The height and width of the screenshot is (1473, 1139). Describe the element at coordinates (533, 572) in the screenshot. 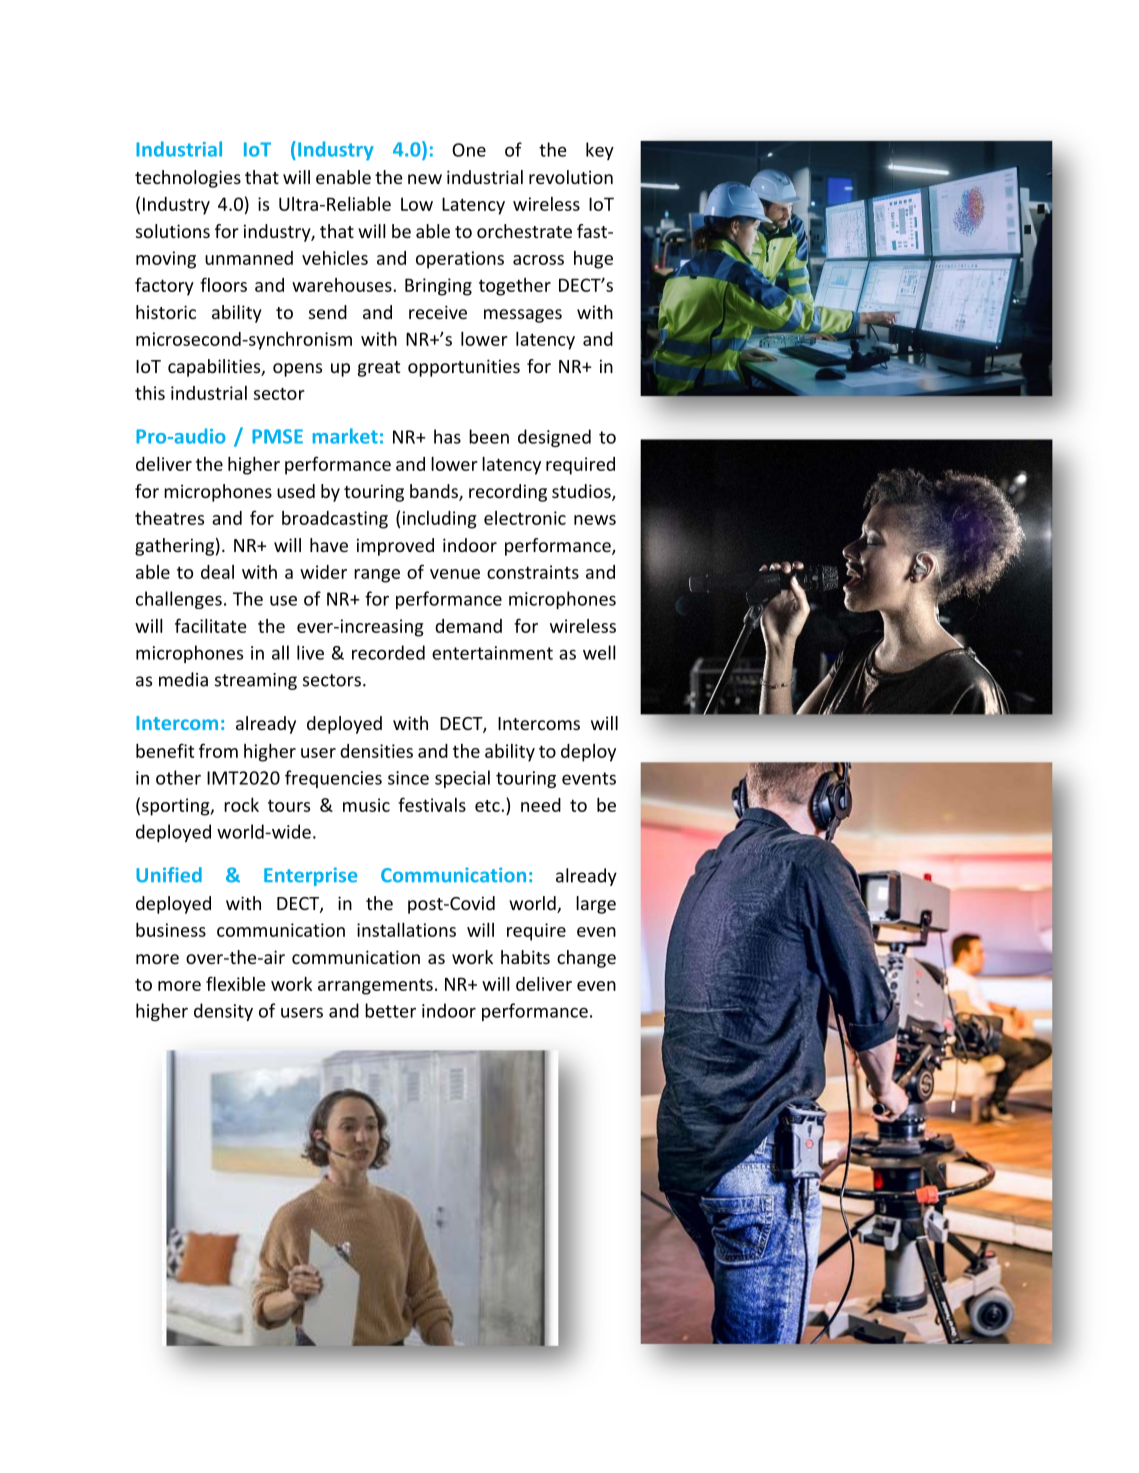

I see `constraints` at that location.
